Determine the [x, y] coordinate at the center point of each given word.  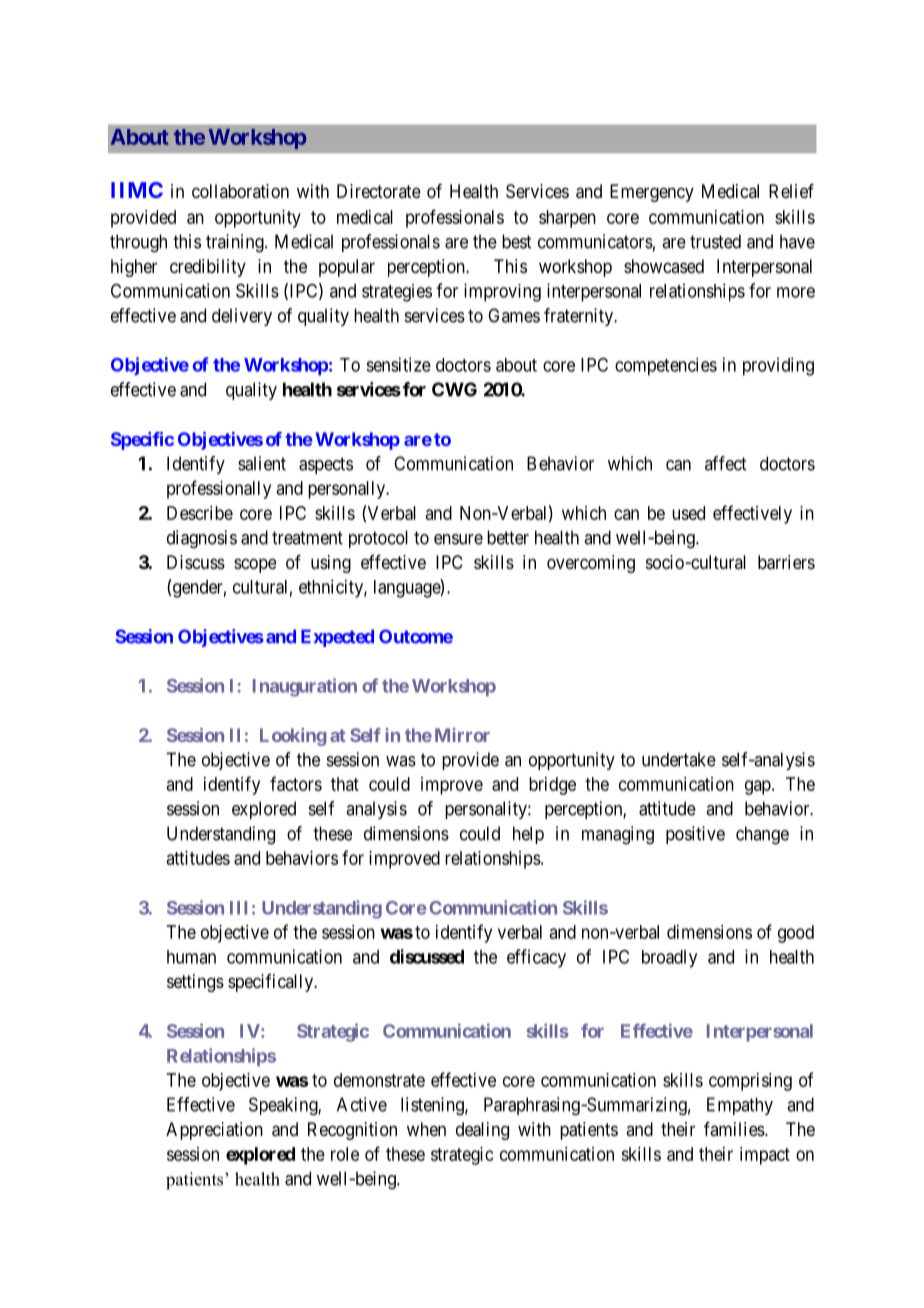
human [191, 957]
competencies [666, 367]
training [236, 243]
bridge [552, 786]
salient [262, 463]
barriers [786, 562]
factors [296, 783]
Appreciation [214, 1131]
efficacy [536, 958]
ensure [458, 539]
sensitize [398, 364]
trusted [715, 241]
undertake [679, 759]
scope [255, 565]
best [516, 241]
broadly [669, 959]
